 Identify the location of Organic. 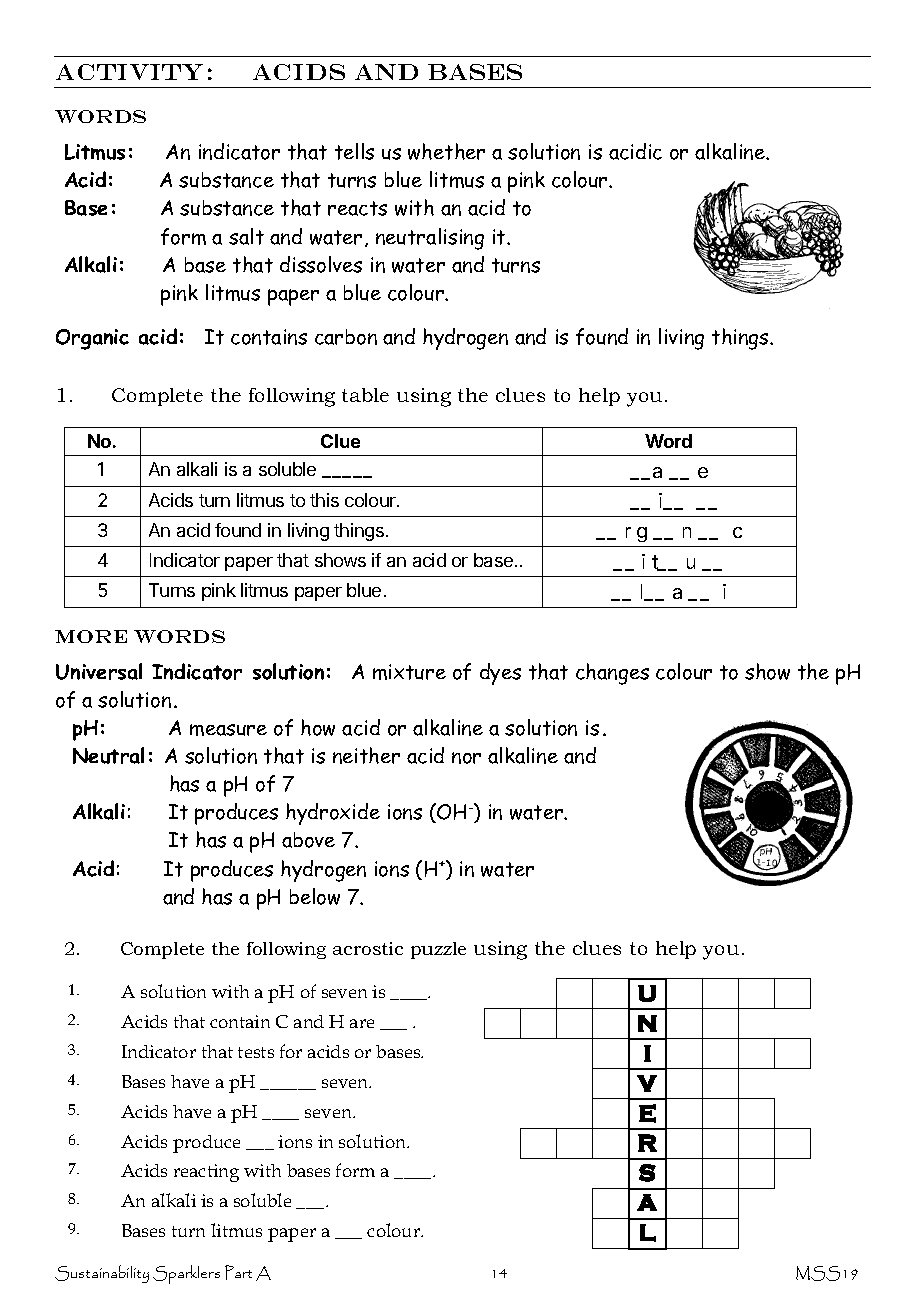
(92, 339).
